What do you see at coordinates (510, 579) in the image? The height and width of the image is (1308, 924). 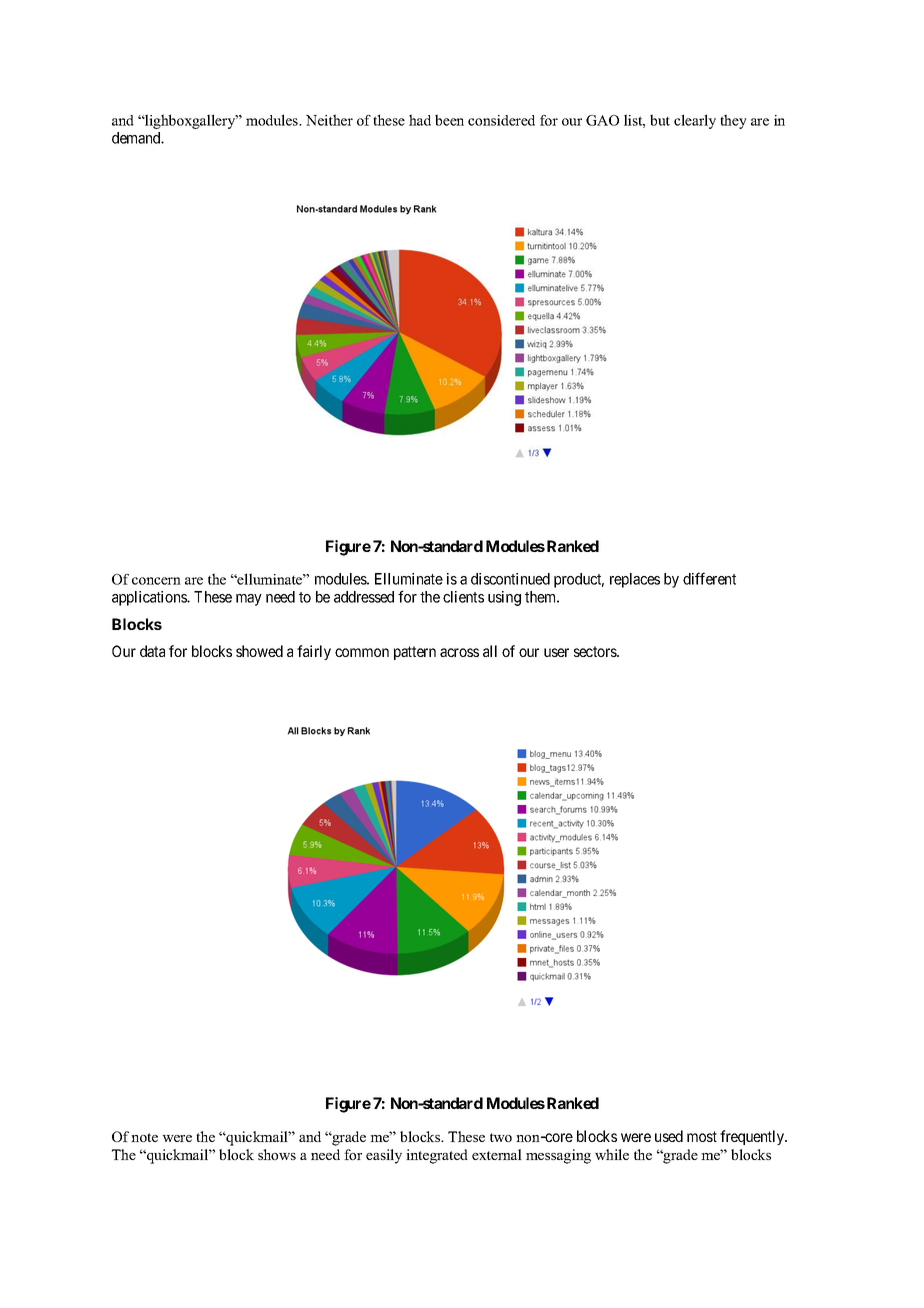 I see `discontinued` at bounding box center [510, 579].
